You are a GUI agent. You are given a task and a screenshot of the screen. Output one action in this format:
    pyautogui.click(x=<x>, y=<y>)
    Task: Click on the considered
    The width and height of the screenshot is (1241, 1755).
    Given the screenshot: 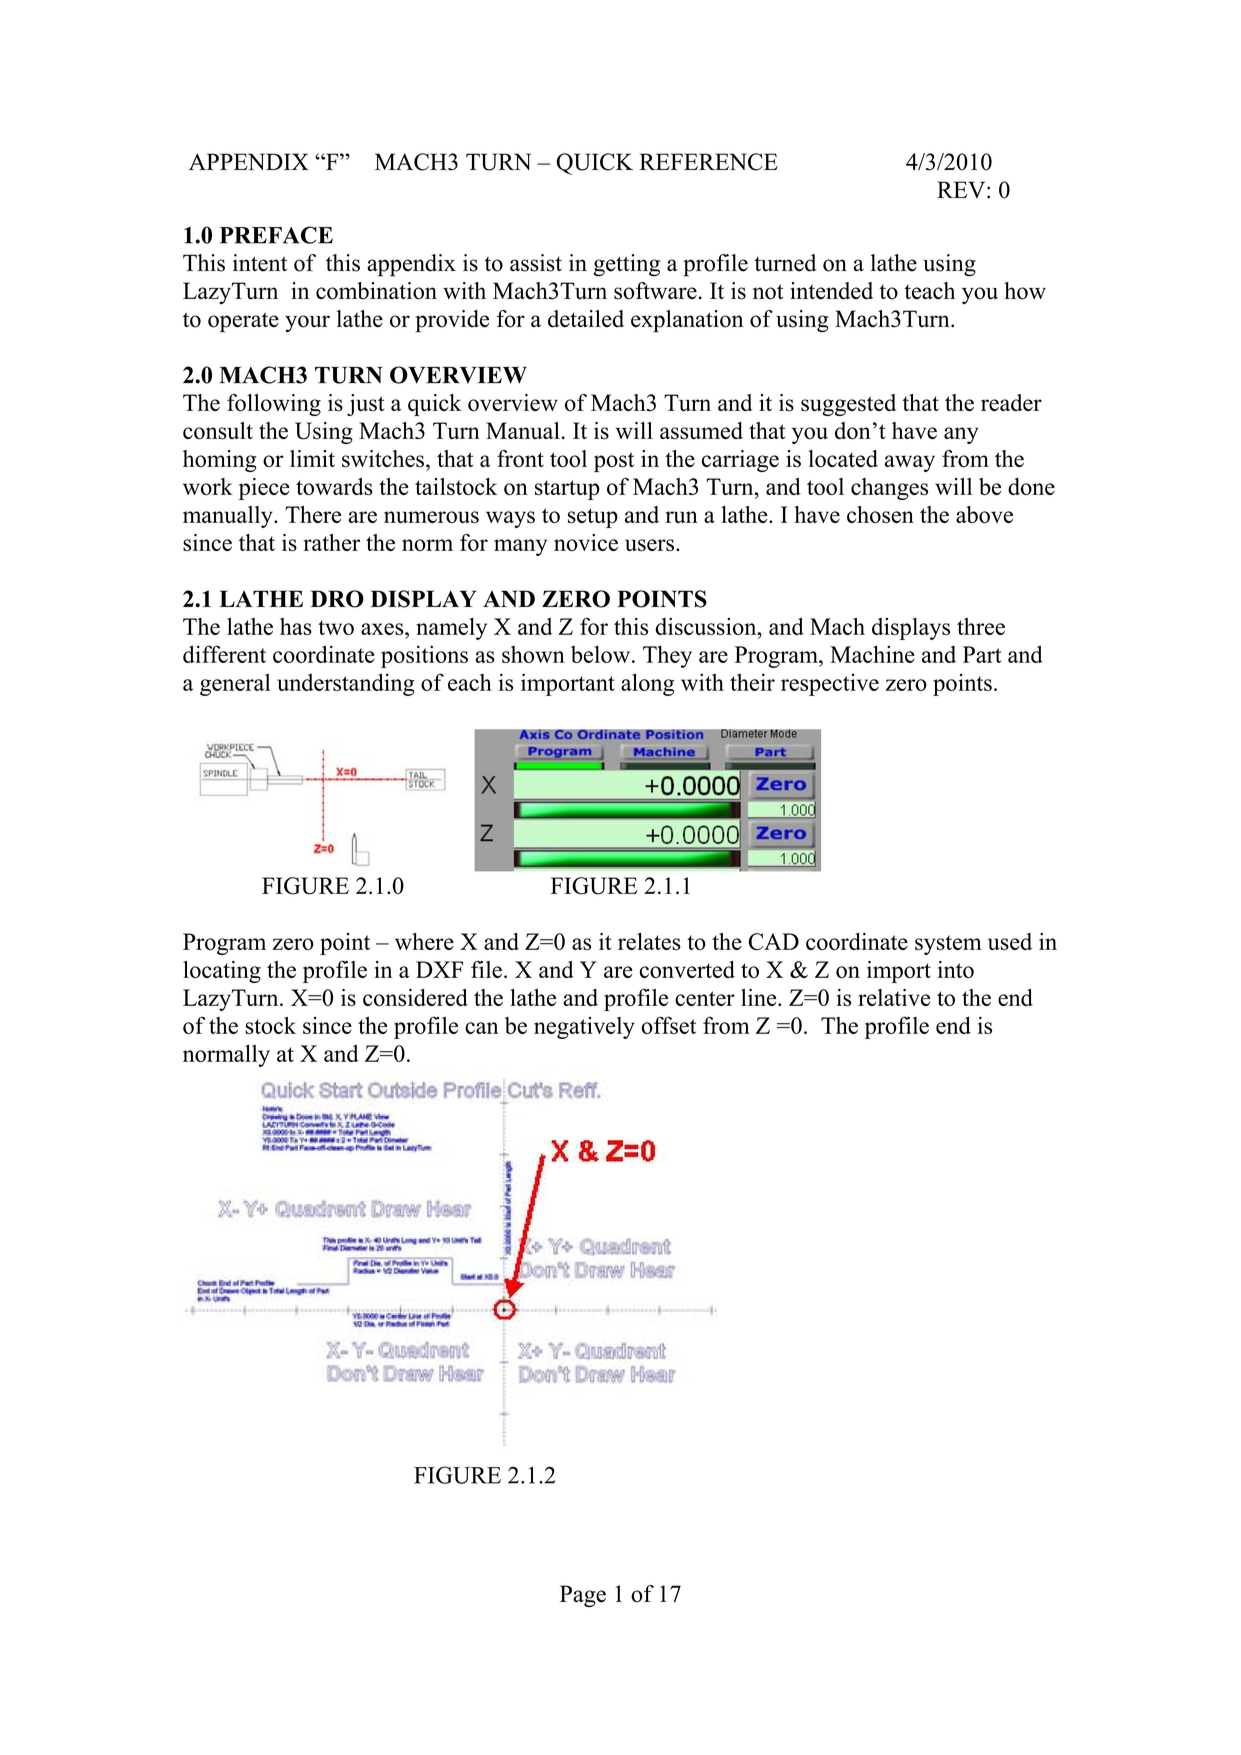 What is the action you would take?
    pyautogui.click(x=415, y=997)
